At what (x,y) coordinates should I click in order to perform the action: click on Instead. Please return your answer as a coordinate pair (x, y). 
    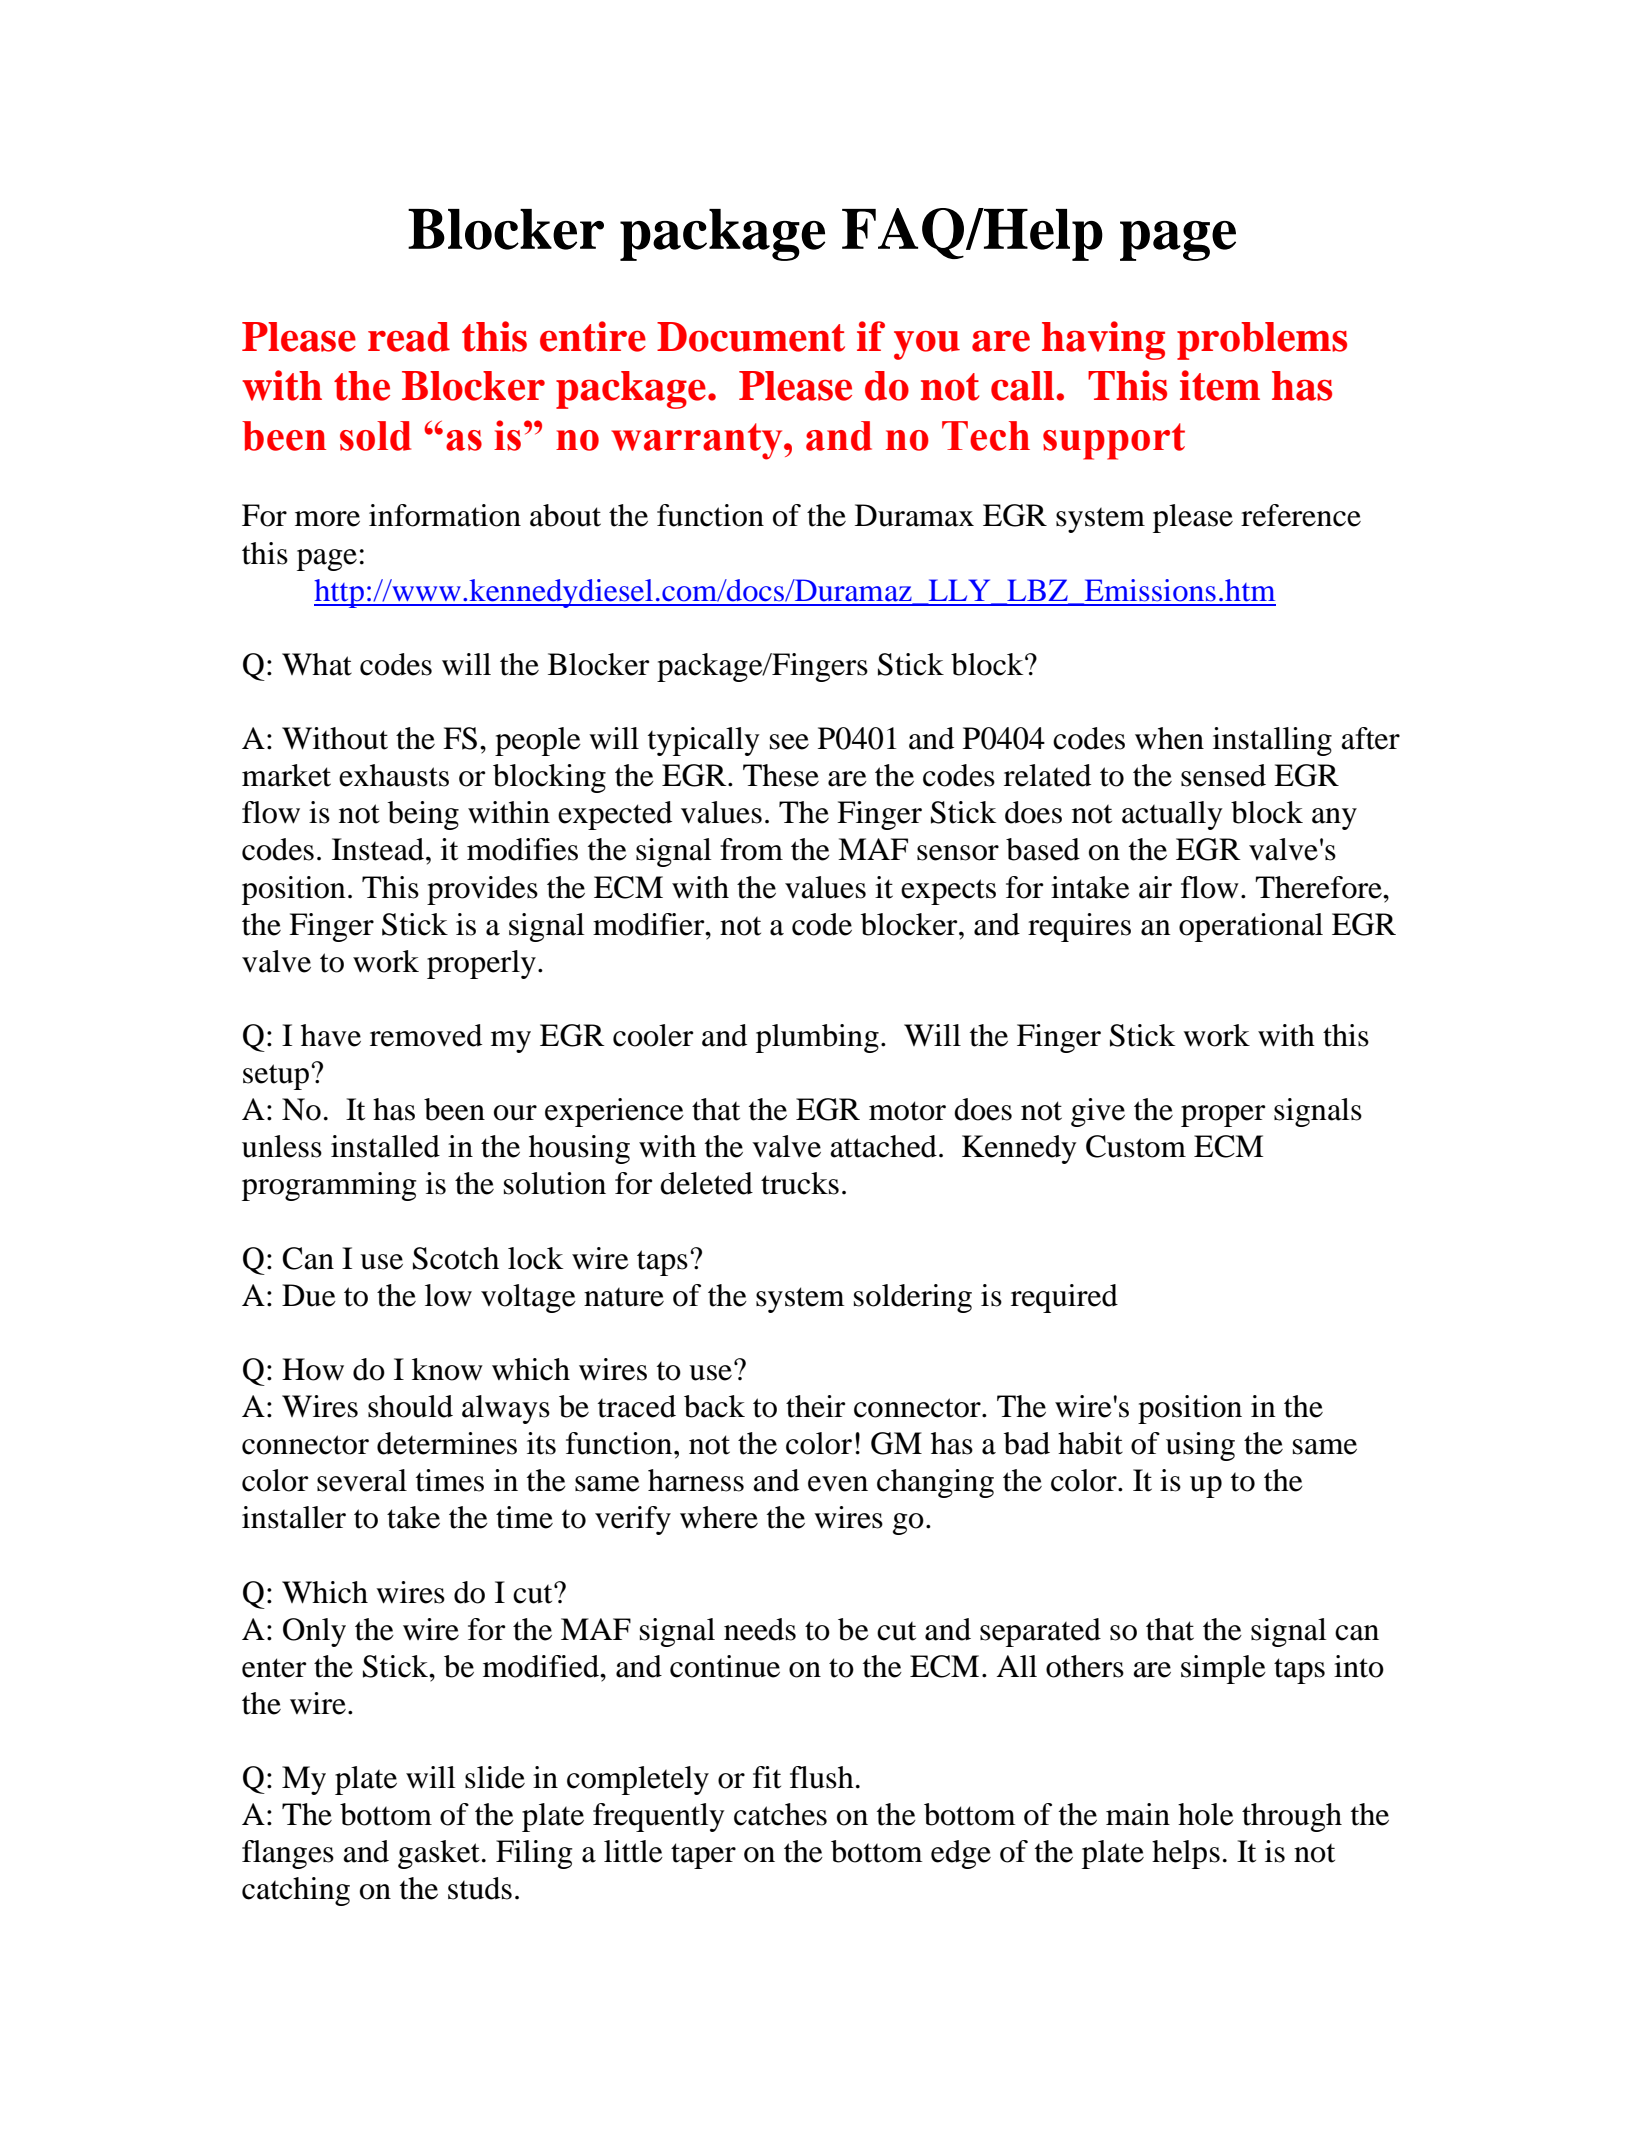
    Looking at the image, I should click on (378, 849).
